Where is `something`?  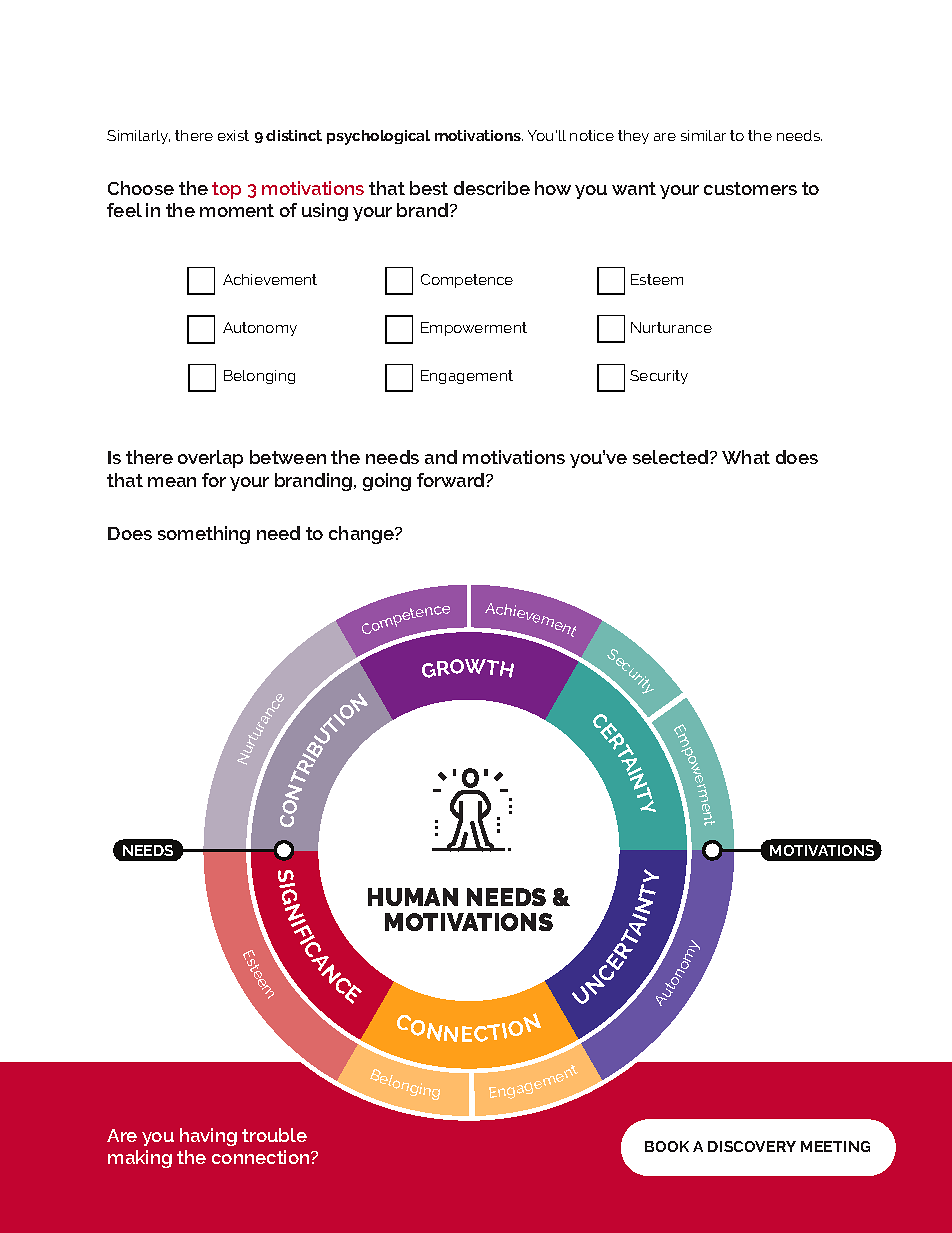 something is located at coordinates (204, 535).
